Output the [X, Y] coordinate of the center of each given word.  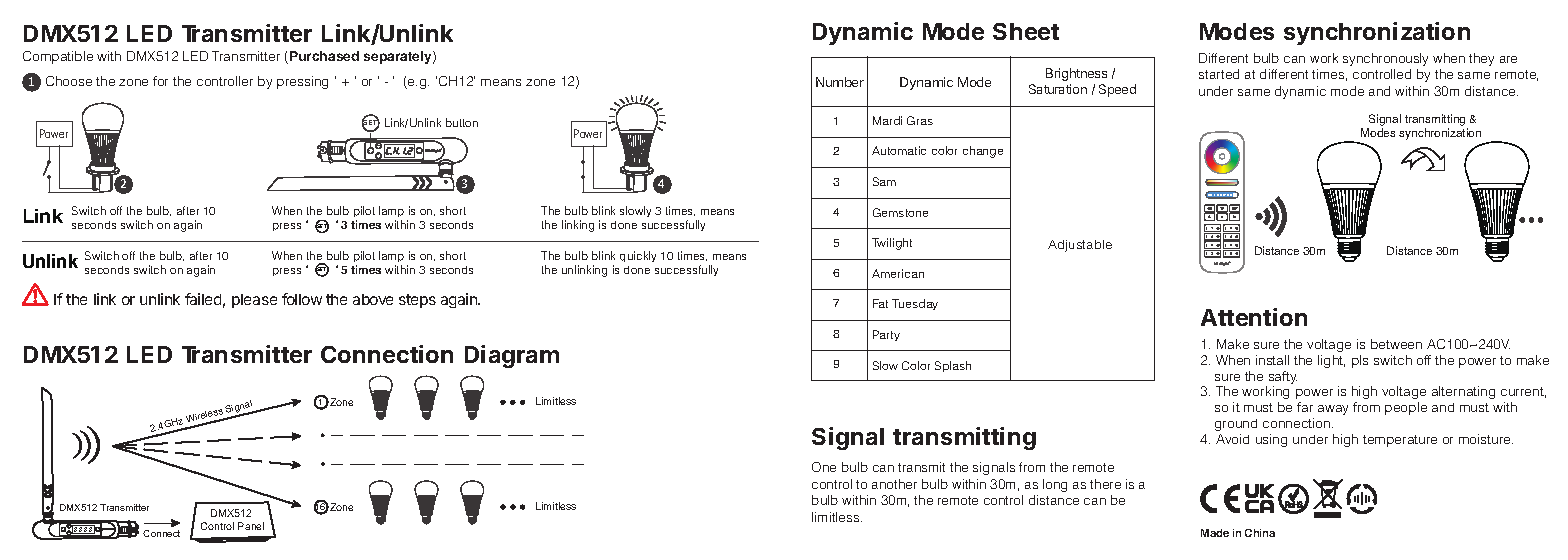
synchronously [1385, 59]
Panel [251, 526]
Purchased [324, 56]
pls [1360, 361]
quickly [638, 256]
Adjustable [1080, 246]
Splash [953, 366]
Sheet [1026, 31]
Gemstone [900, 212]
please [254, 301]
